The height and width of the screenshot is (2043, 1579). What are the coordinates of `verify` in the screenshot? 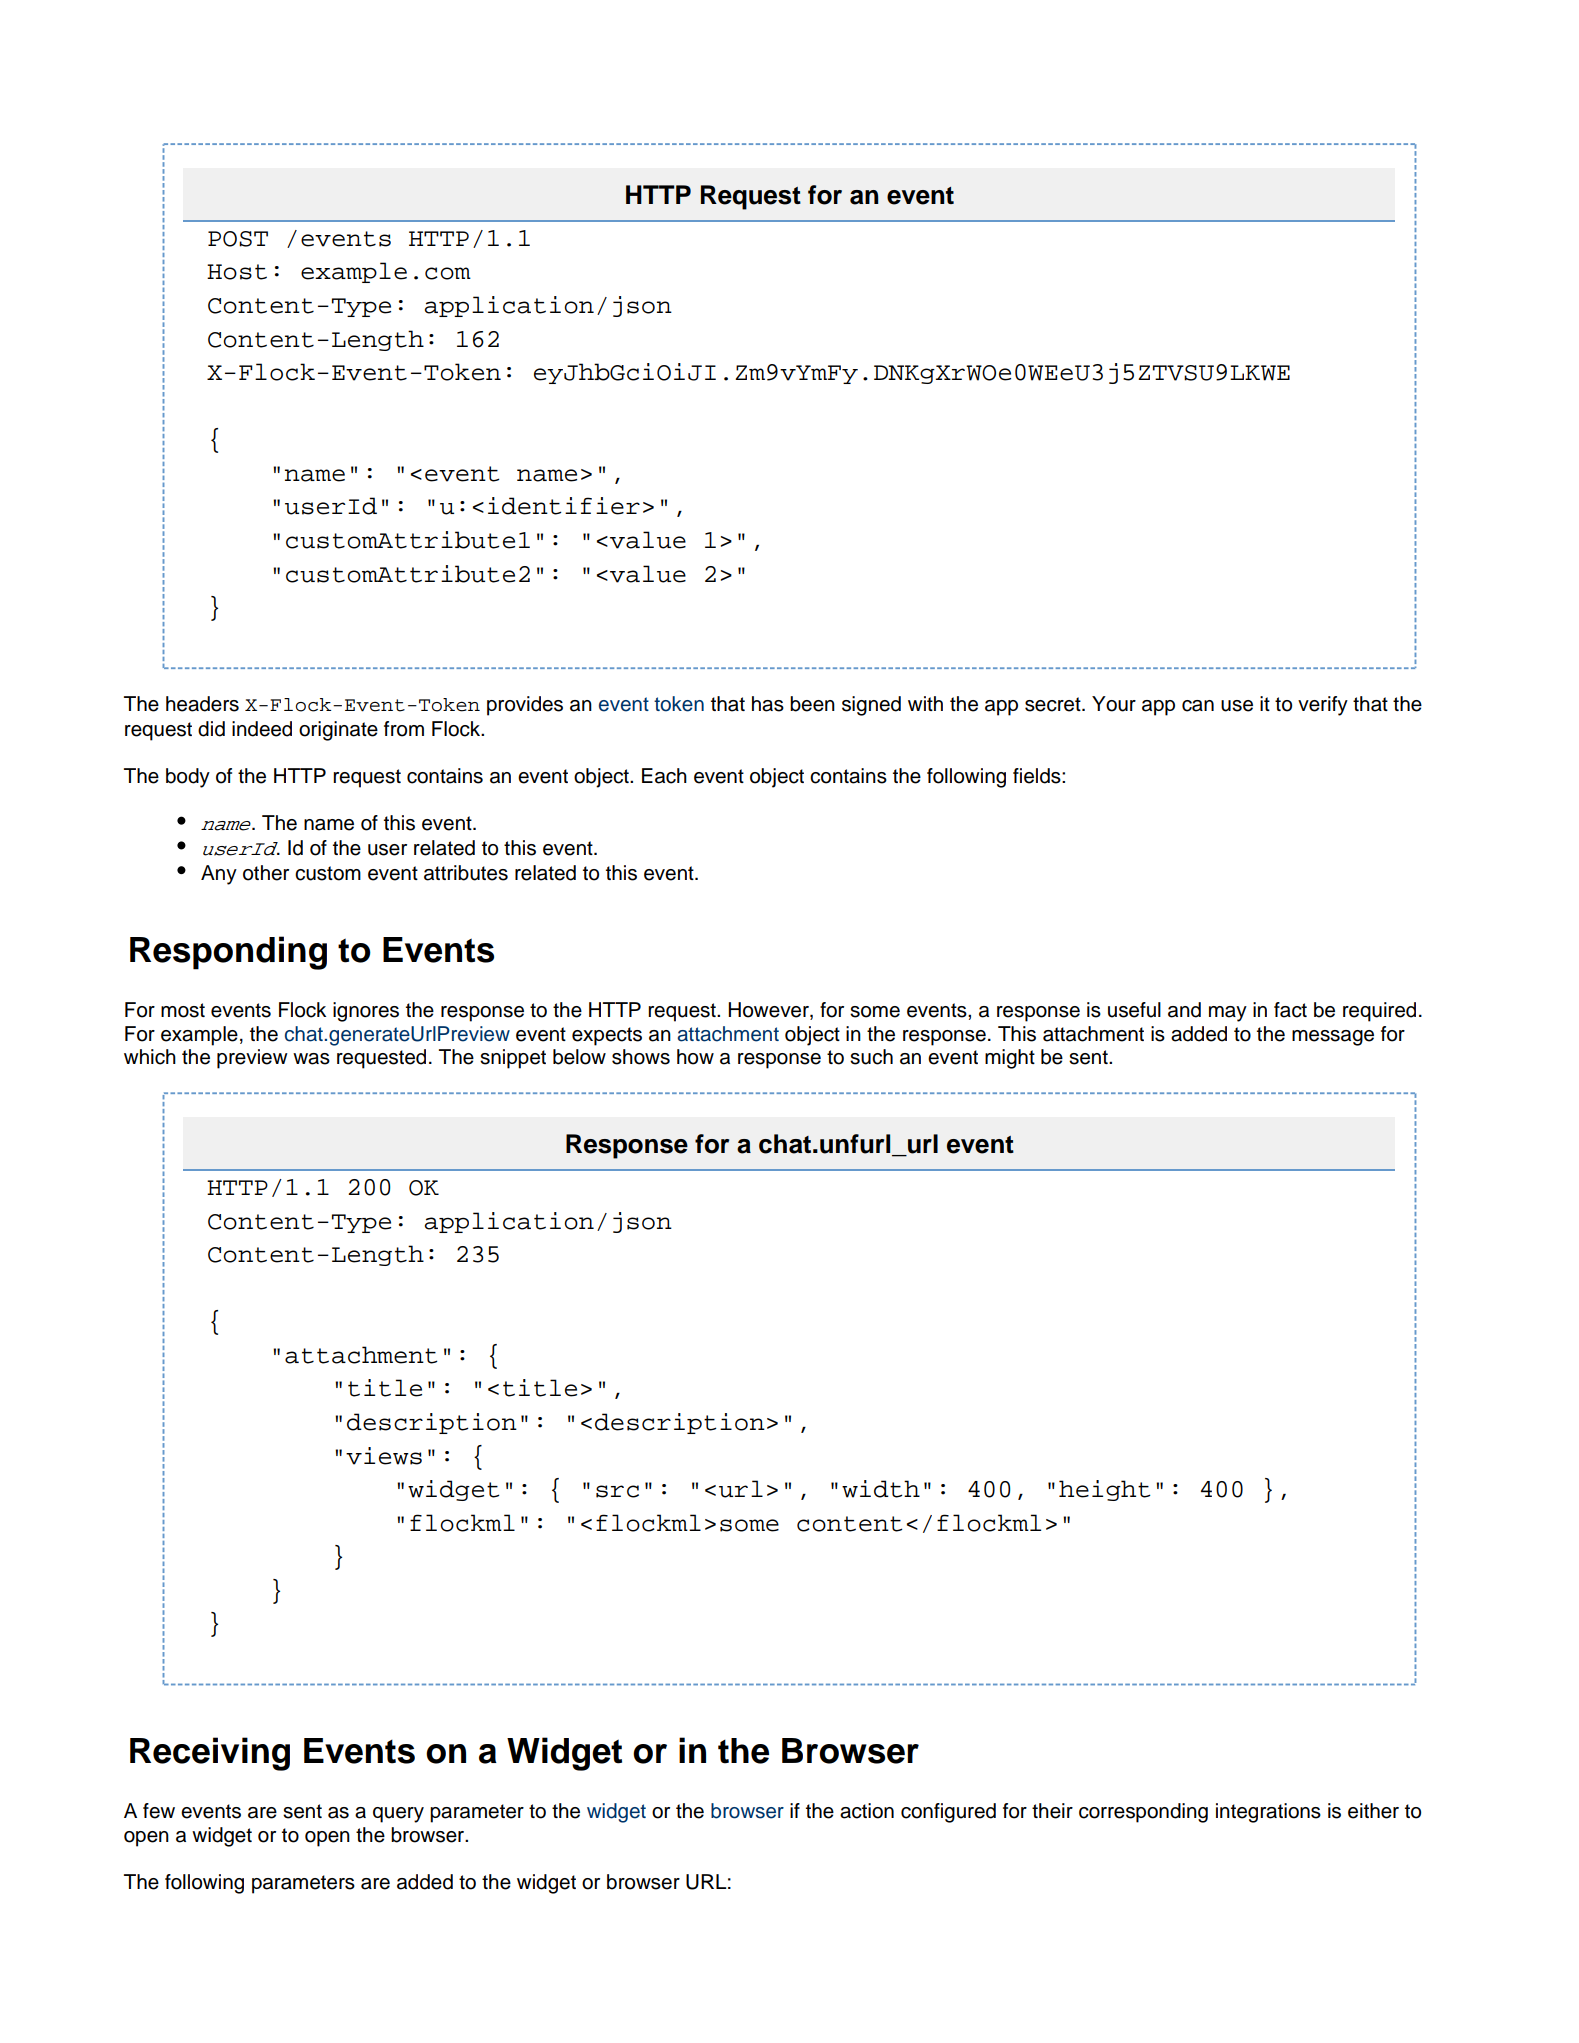 It's located at (1323, 706).
